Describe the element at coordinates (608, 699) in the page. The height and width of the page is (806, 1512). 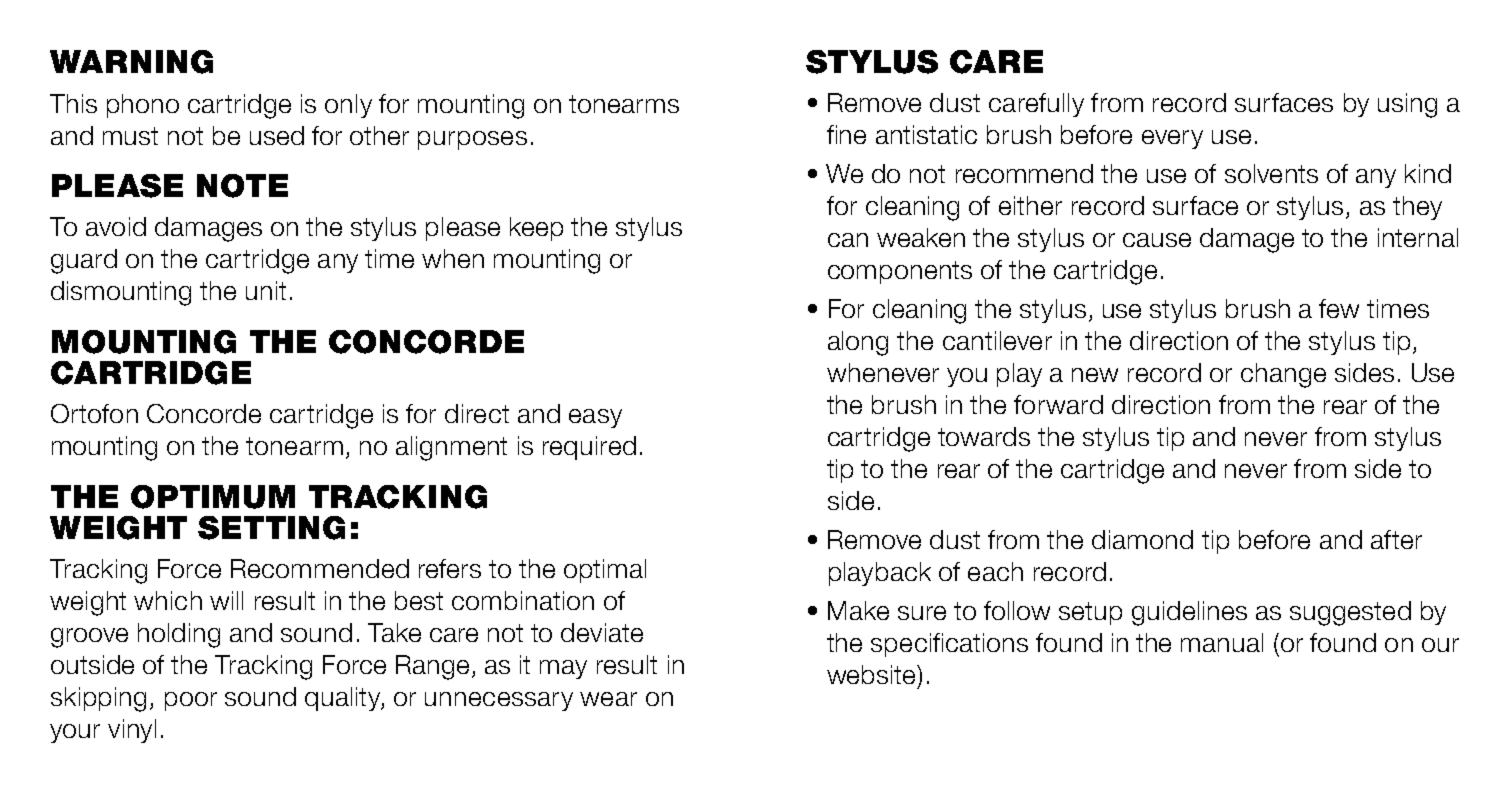
I see `wear` at that location.
